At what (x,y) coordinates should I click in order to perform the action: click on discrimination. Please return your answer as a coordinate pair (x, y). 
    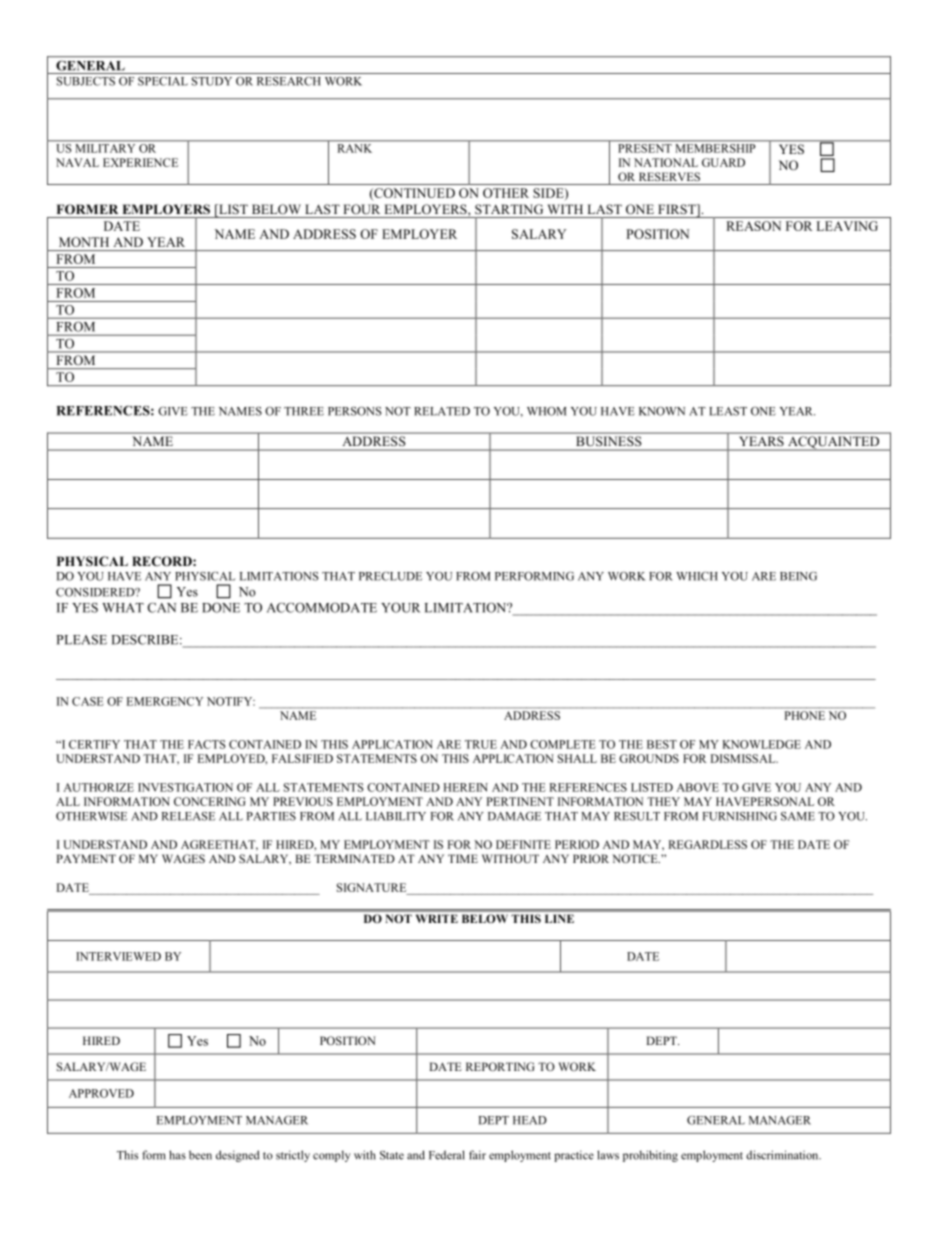
    Looking at the image, I should click on (783, 1155).
